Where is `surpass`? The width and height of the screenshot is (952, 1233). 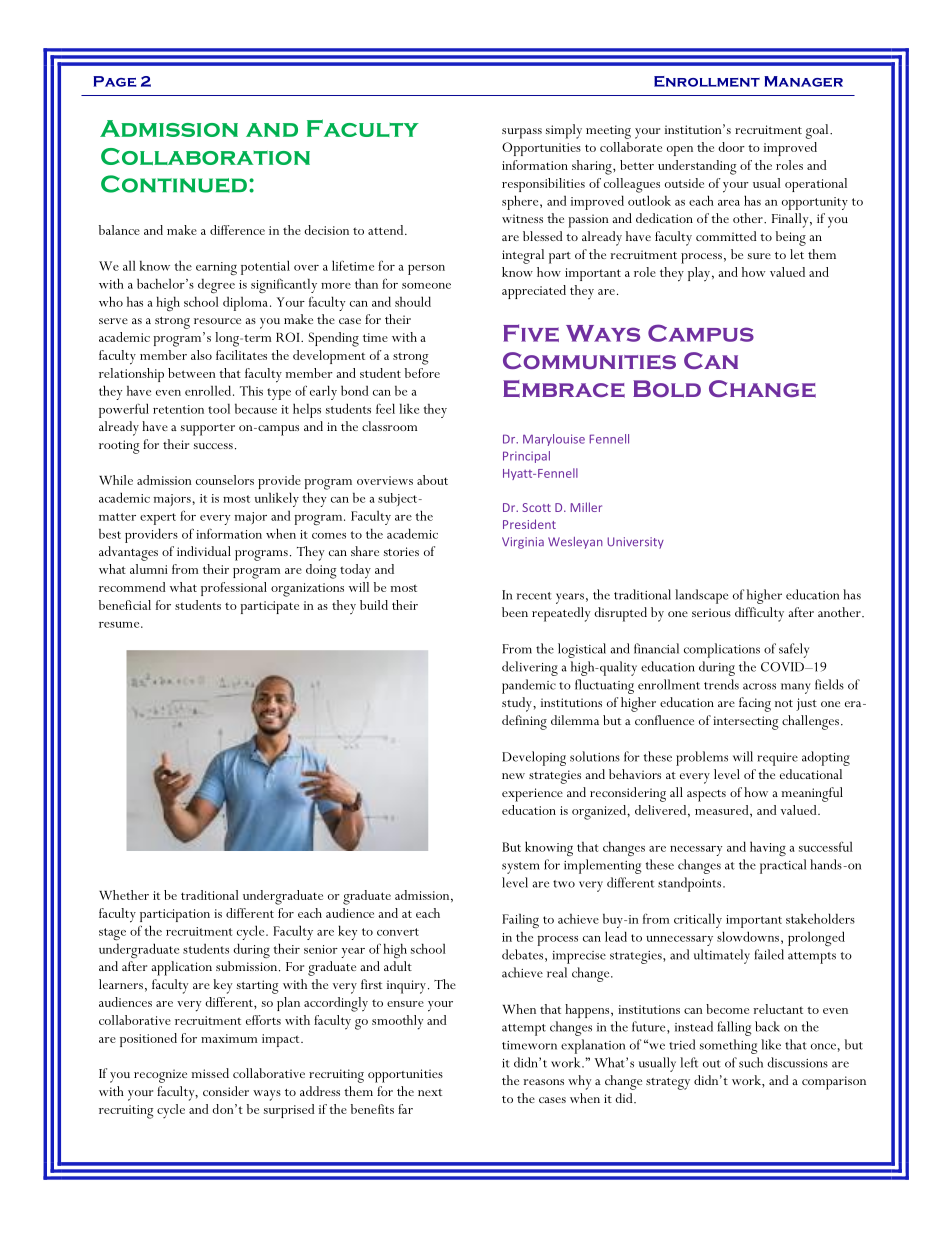
surpass is located at coordinates (522, 133).
